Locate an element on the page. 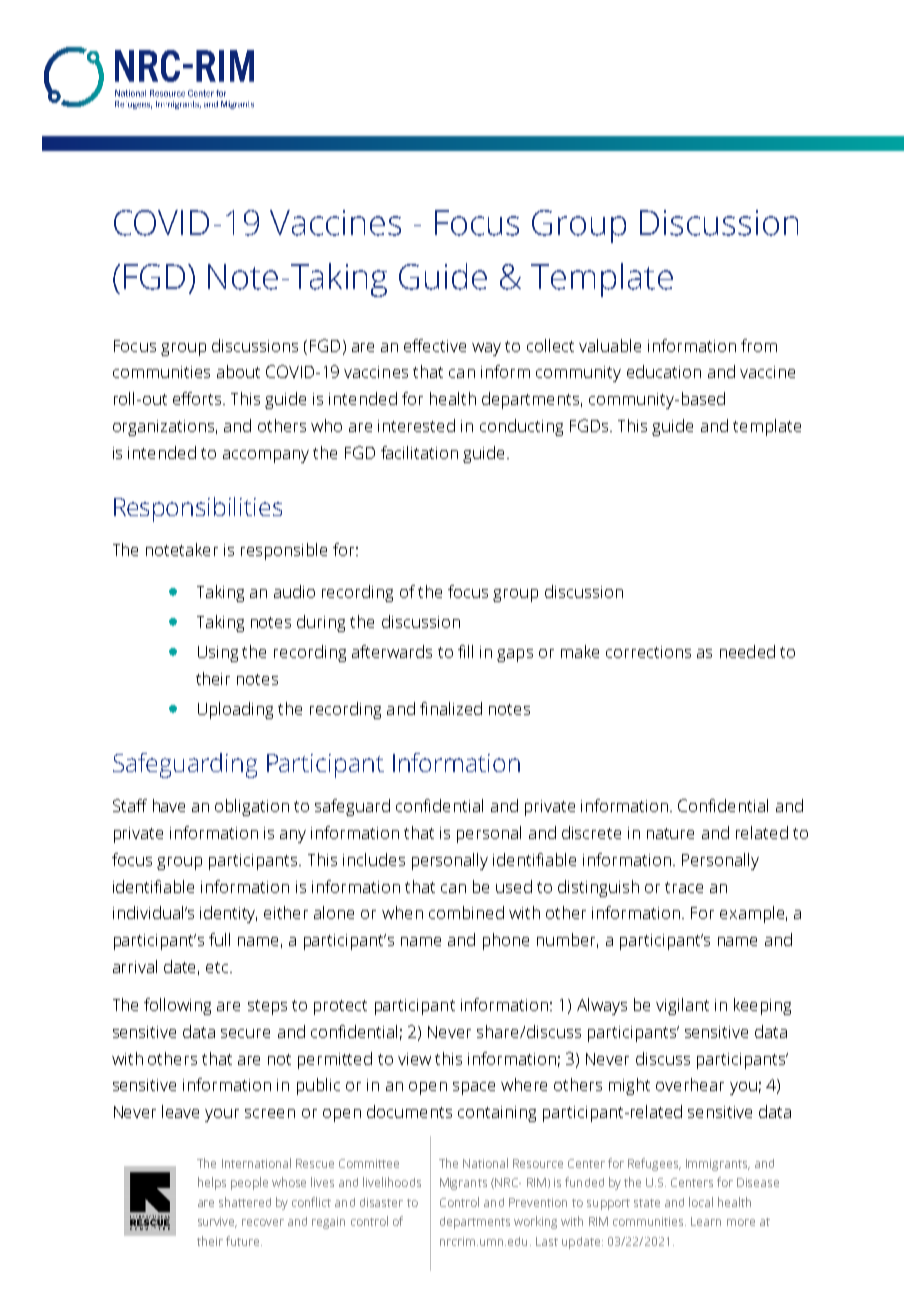  nature is located at coordinates (670, 833).
